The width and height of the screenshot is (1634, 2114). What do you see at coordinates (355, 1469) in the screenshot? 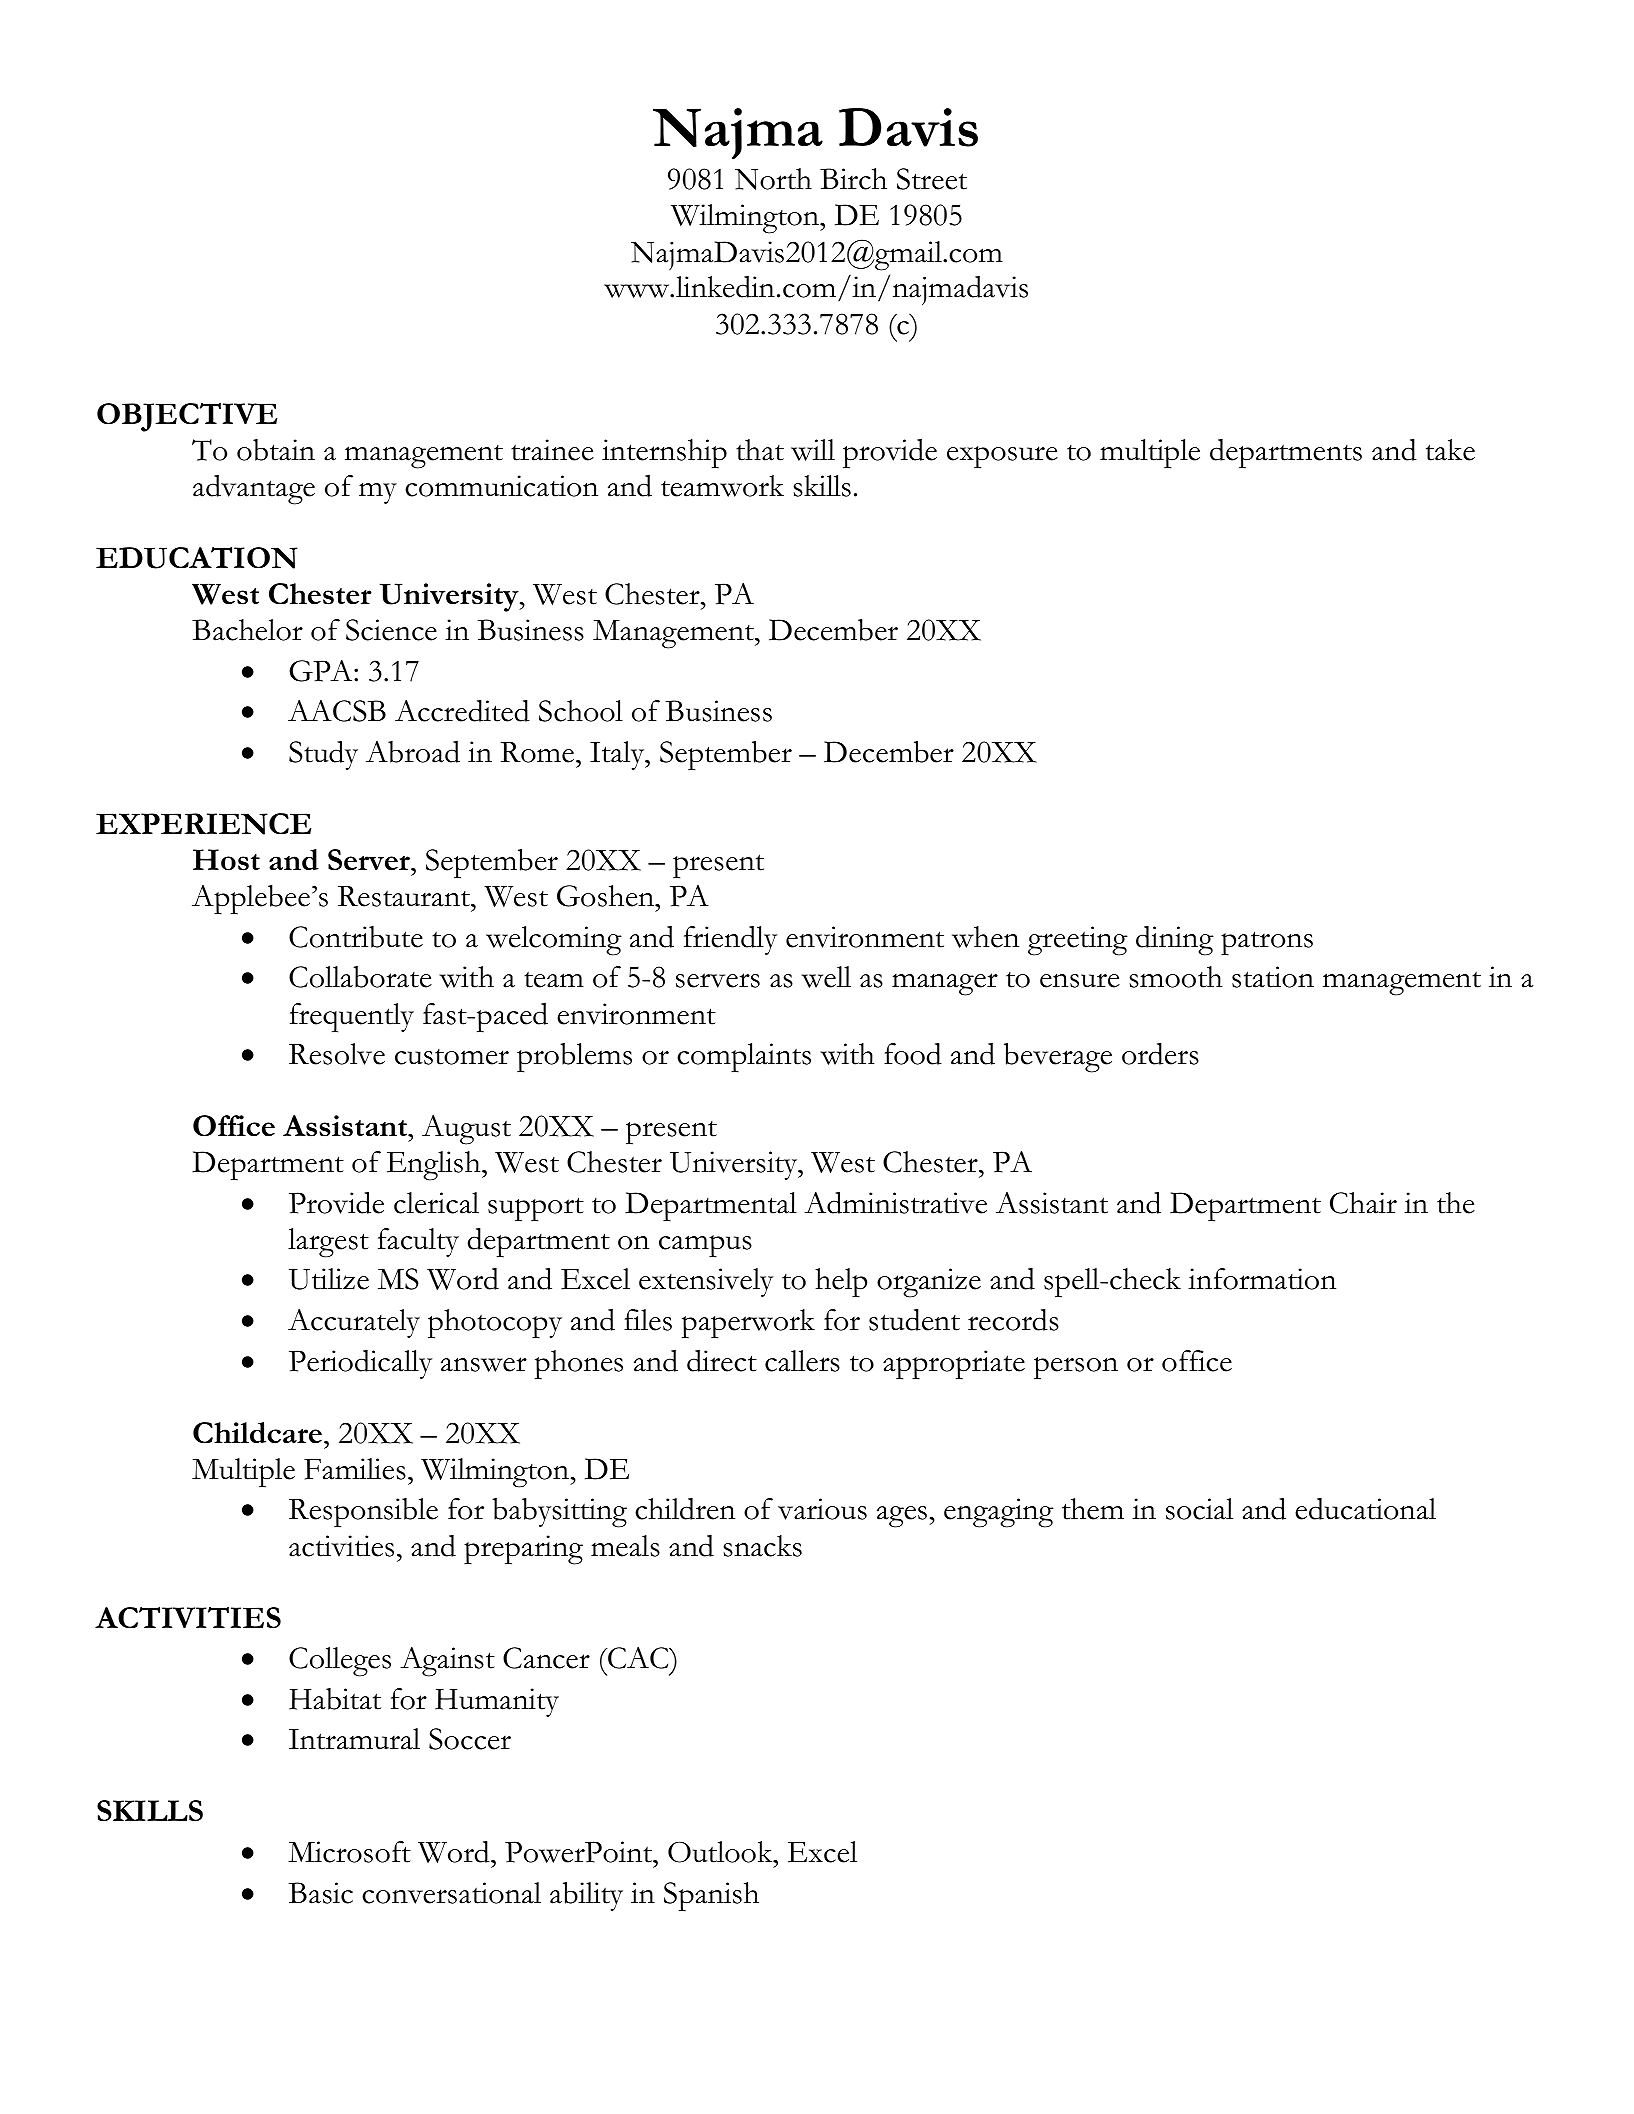
I see `Families` at bounding box center [355, 1469].
